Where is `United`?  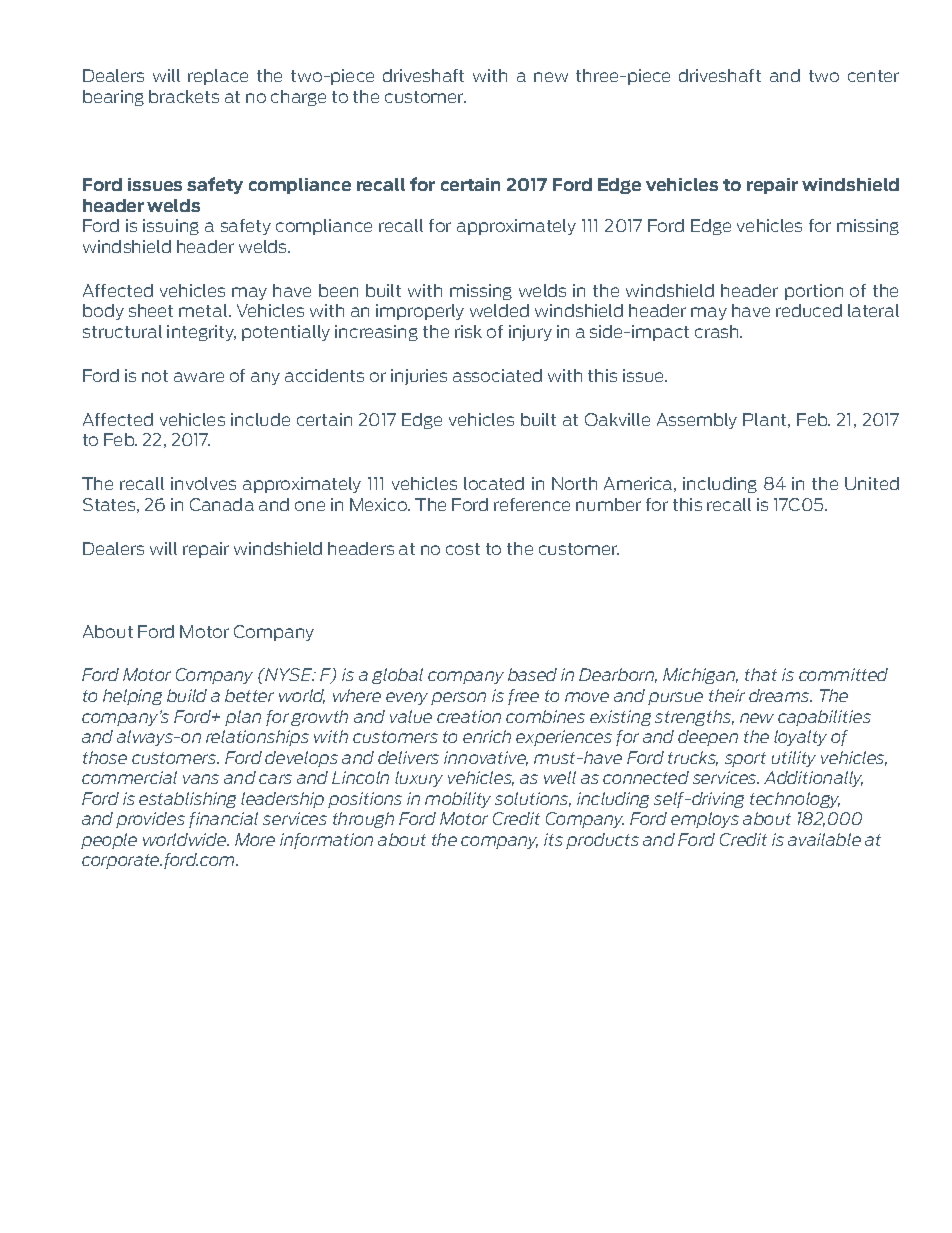 United is located at coordinates (872, 483).
